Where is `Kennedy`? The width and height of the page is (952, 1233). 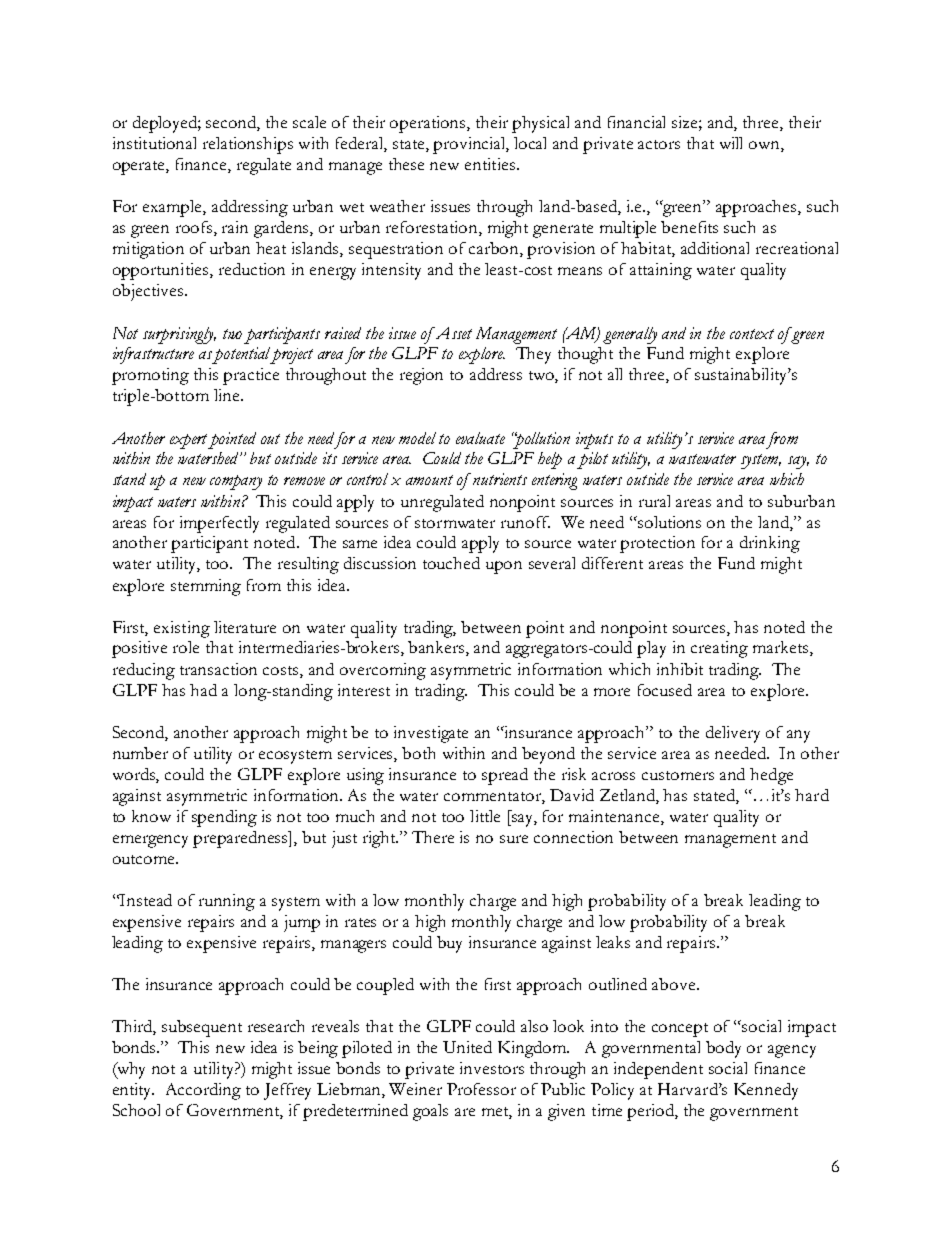 Kennedy is located at coordinates (766, 1091).
